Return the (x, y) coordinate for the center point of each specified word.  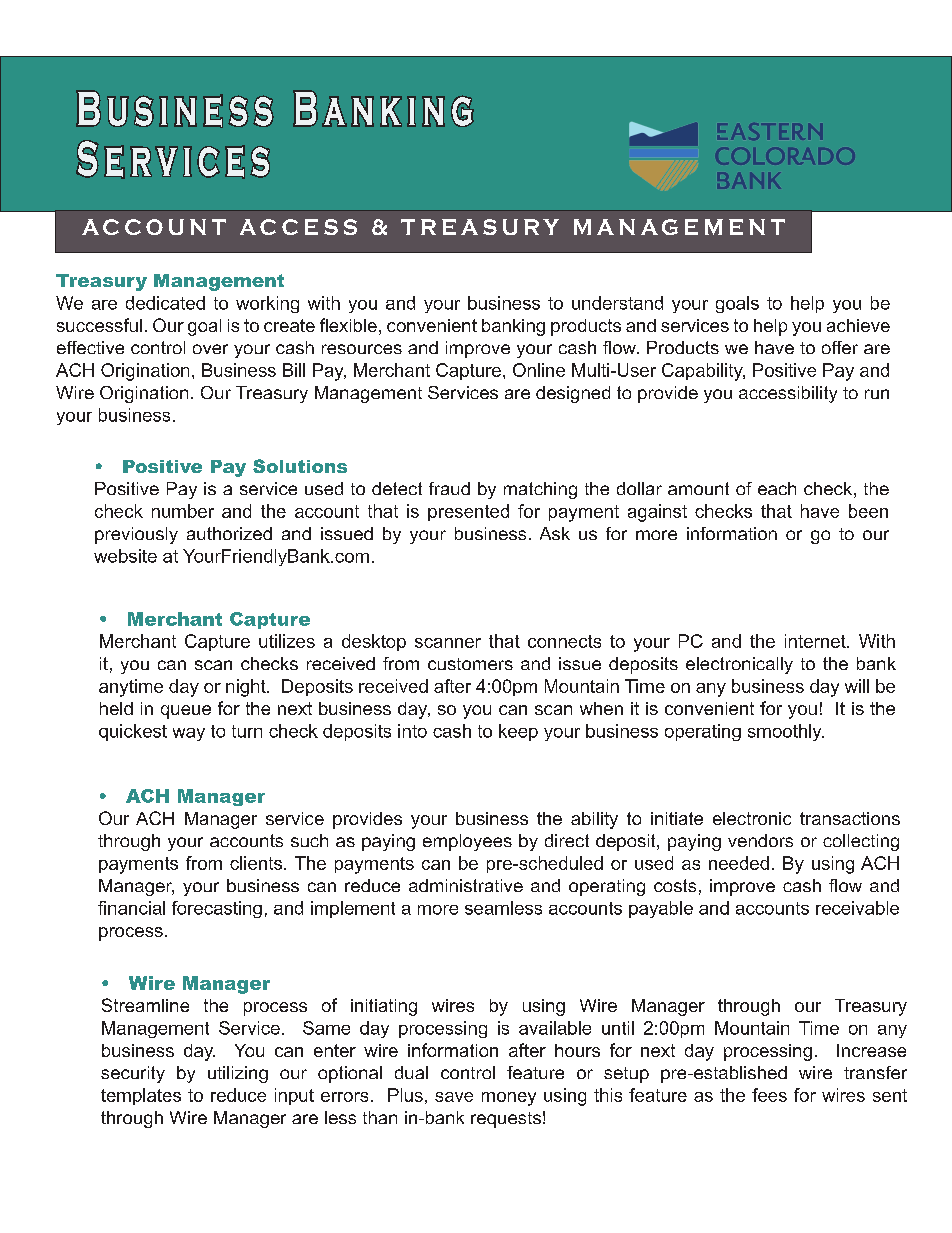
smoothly (786, 732)
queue (186, 712)
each (777, 488)
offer (840, 347)
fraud (449, 488)
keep (518, 732)
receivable (857, 908)
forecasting (217, 909)
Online (539, 370)
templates (141, 1096)
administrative (466, 885)
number (183, 511)
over (210, 349)
